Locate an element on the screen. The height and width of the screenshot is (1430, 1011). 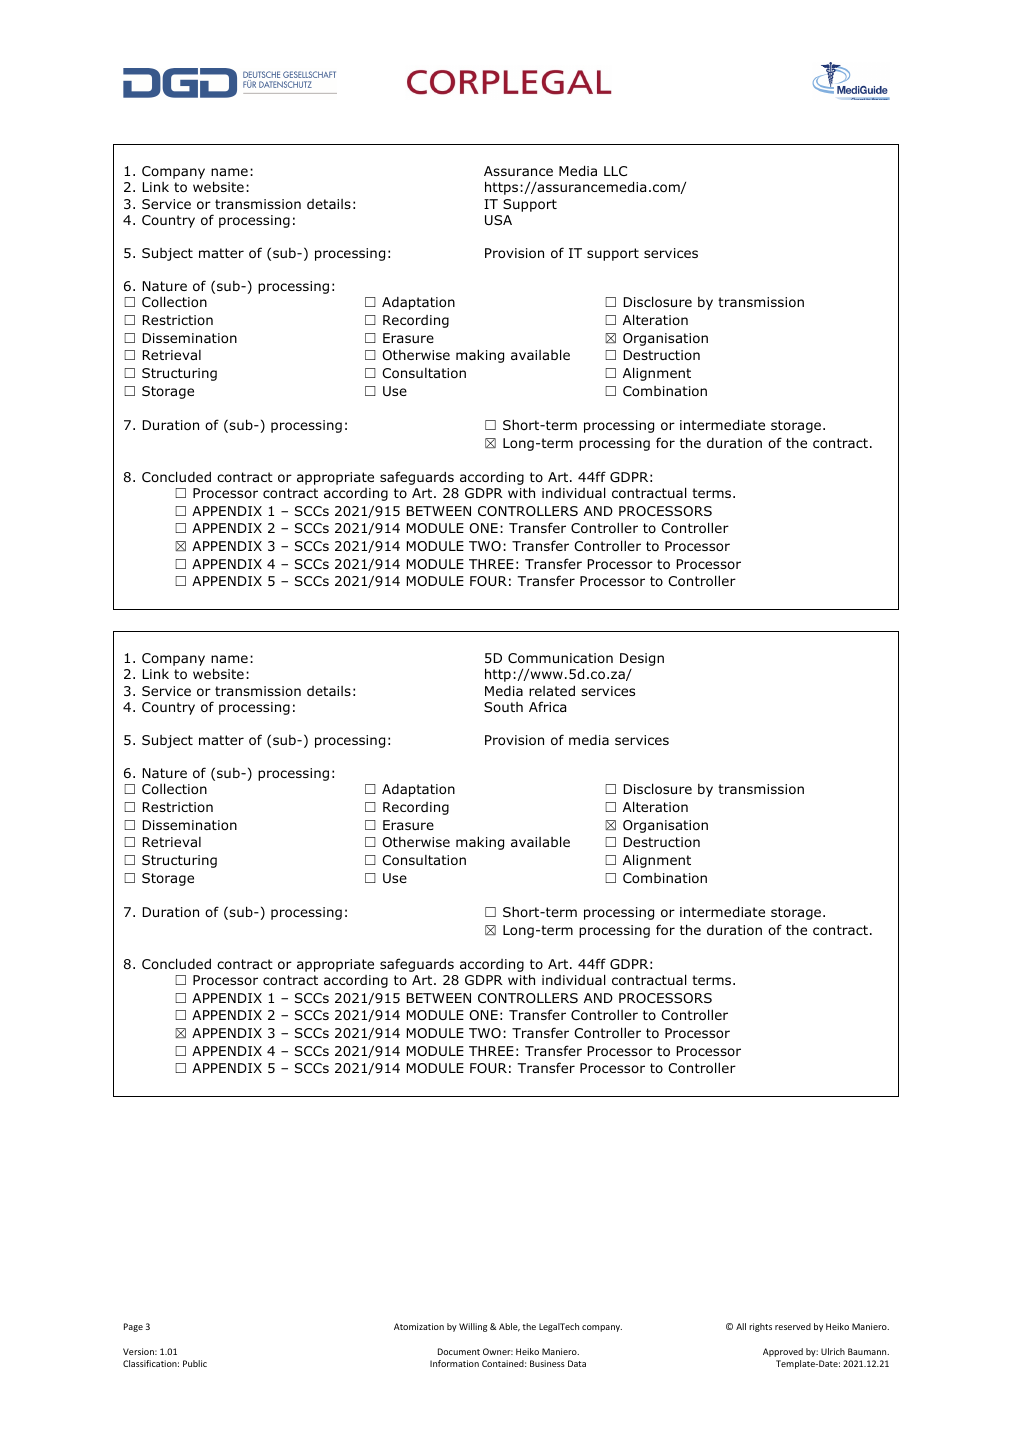
LLC is located at coordinates (615, 171).
